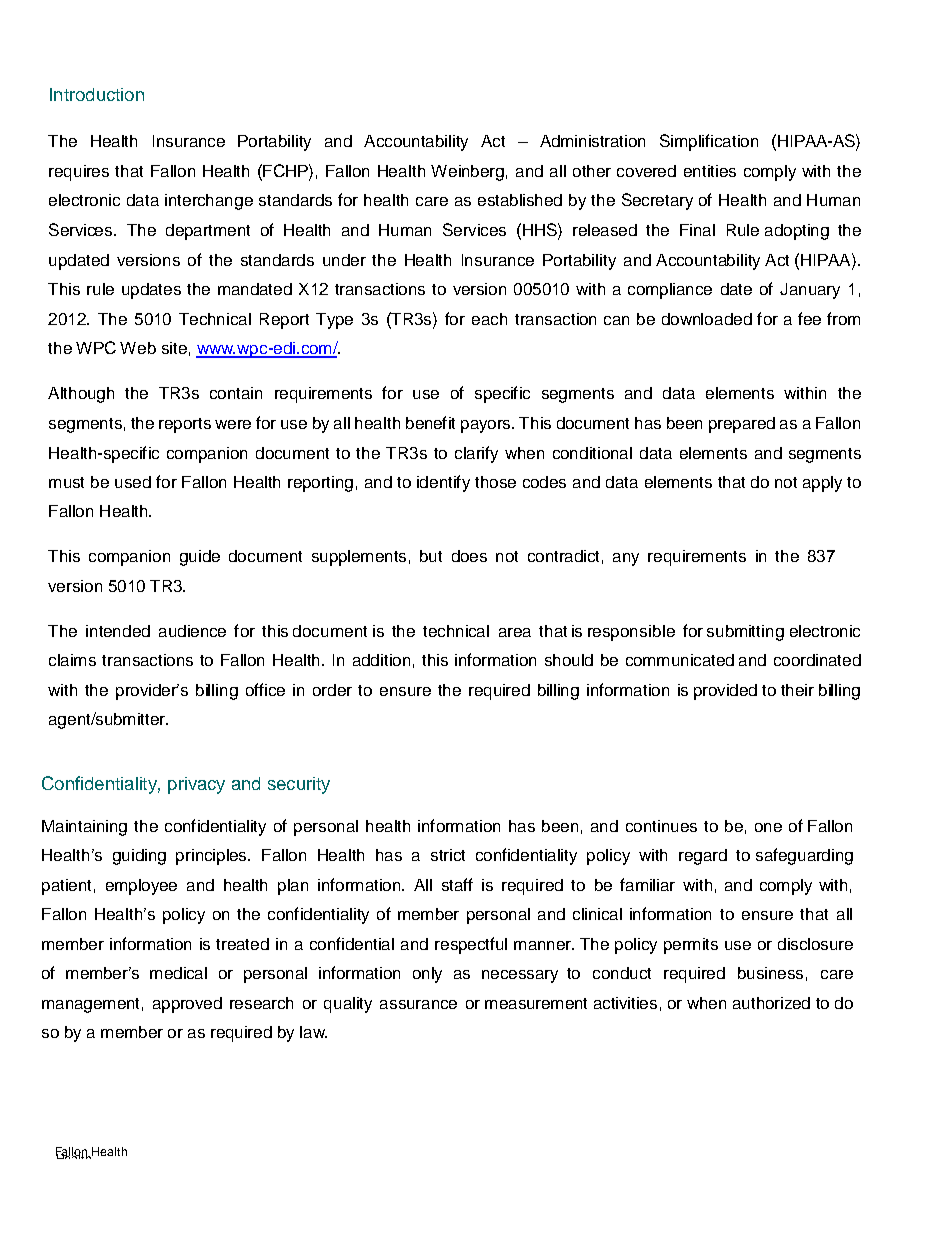 This page has width=952, height=1233. Describe the element at coordinates (97, 94) in the page. I see `Introduction` at that location.
